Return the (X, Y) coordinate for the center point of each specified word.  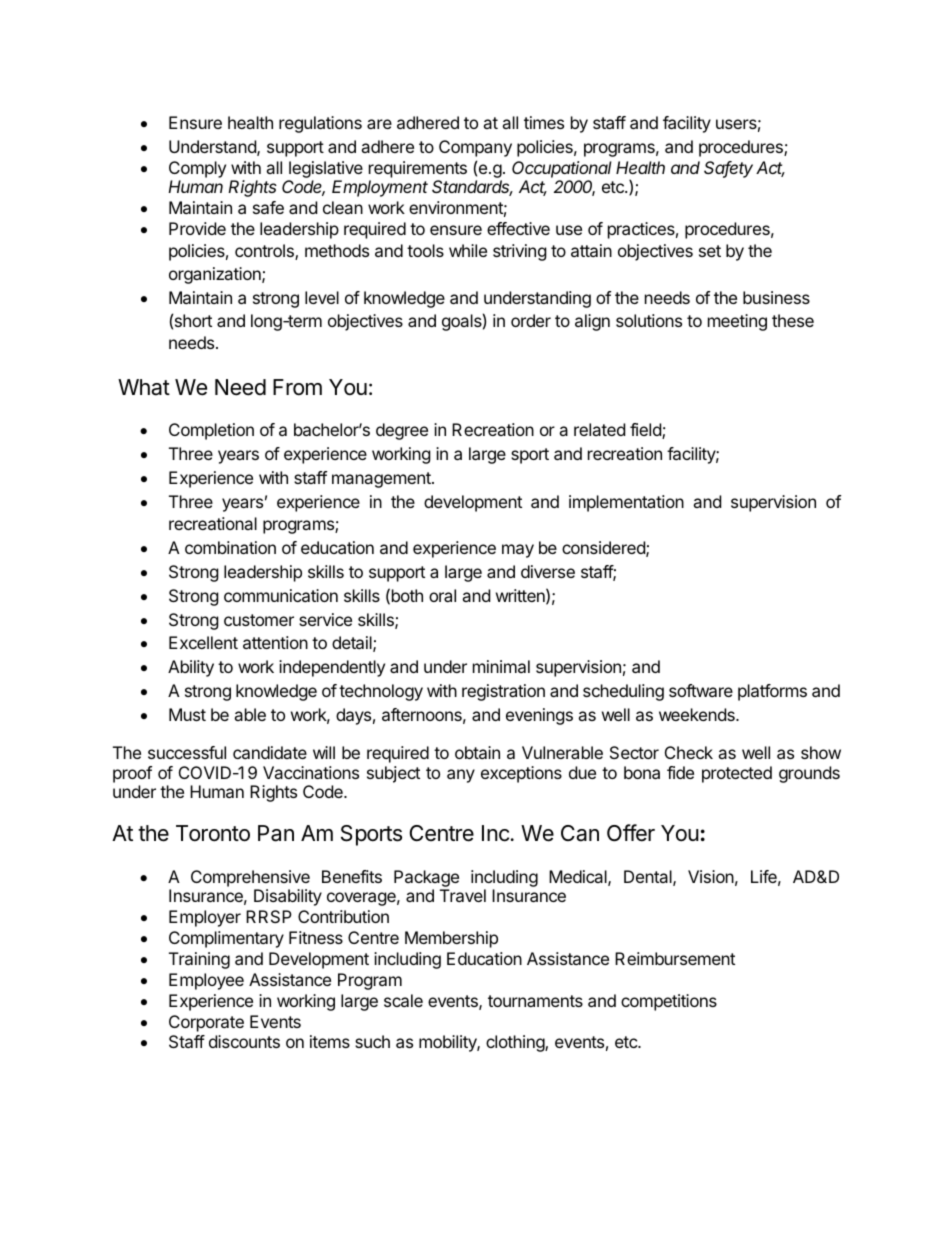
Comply (197, 169)
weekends (698, 714)
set (710, 251)
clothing (516, 1043)
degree (402, 431)
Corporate (206, 1023)
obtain (477, 752)
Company (475, 148)
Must (187, 714)
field (646, 431)
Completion (211, 431)
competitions (669, 1002)
